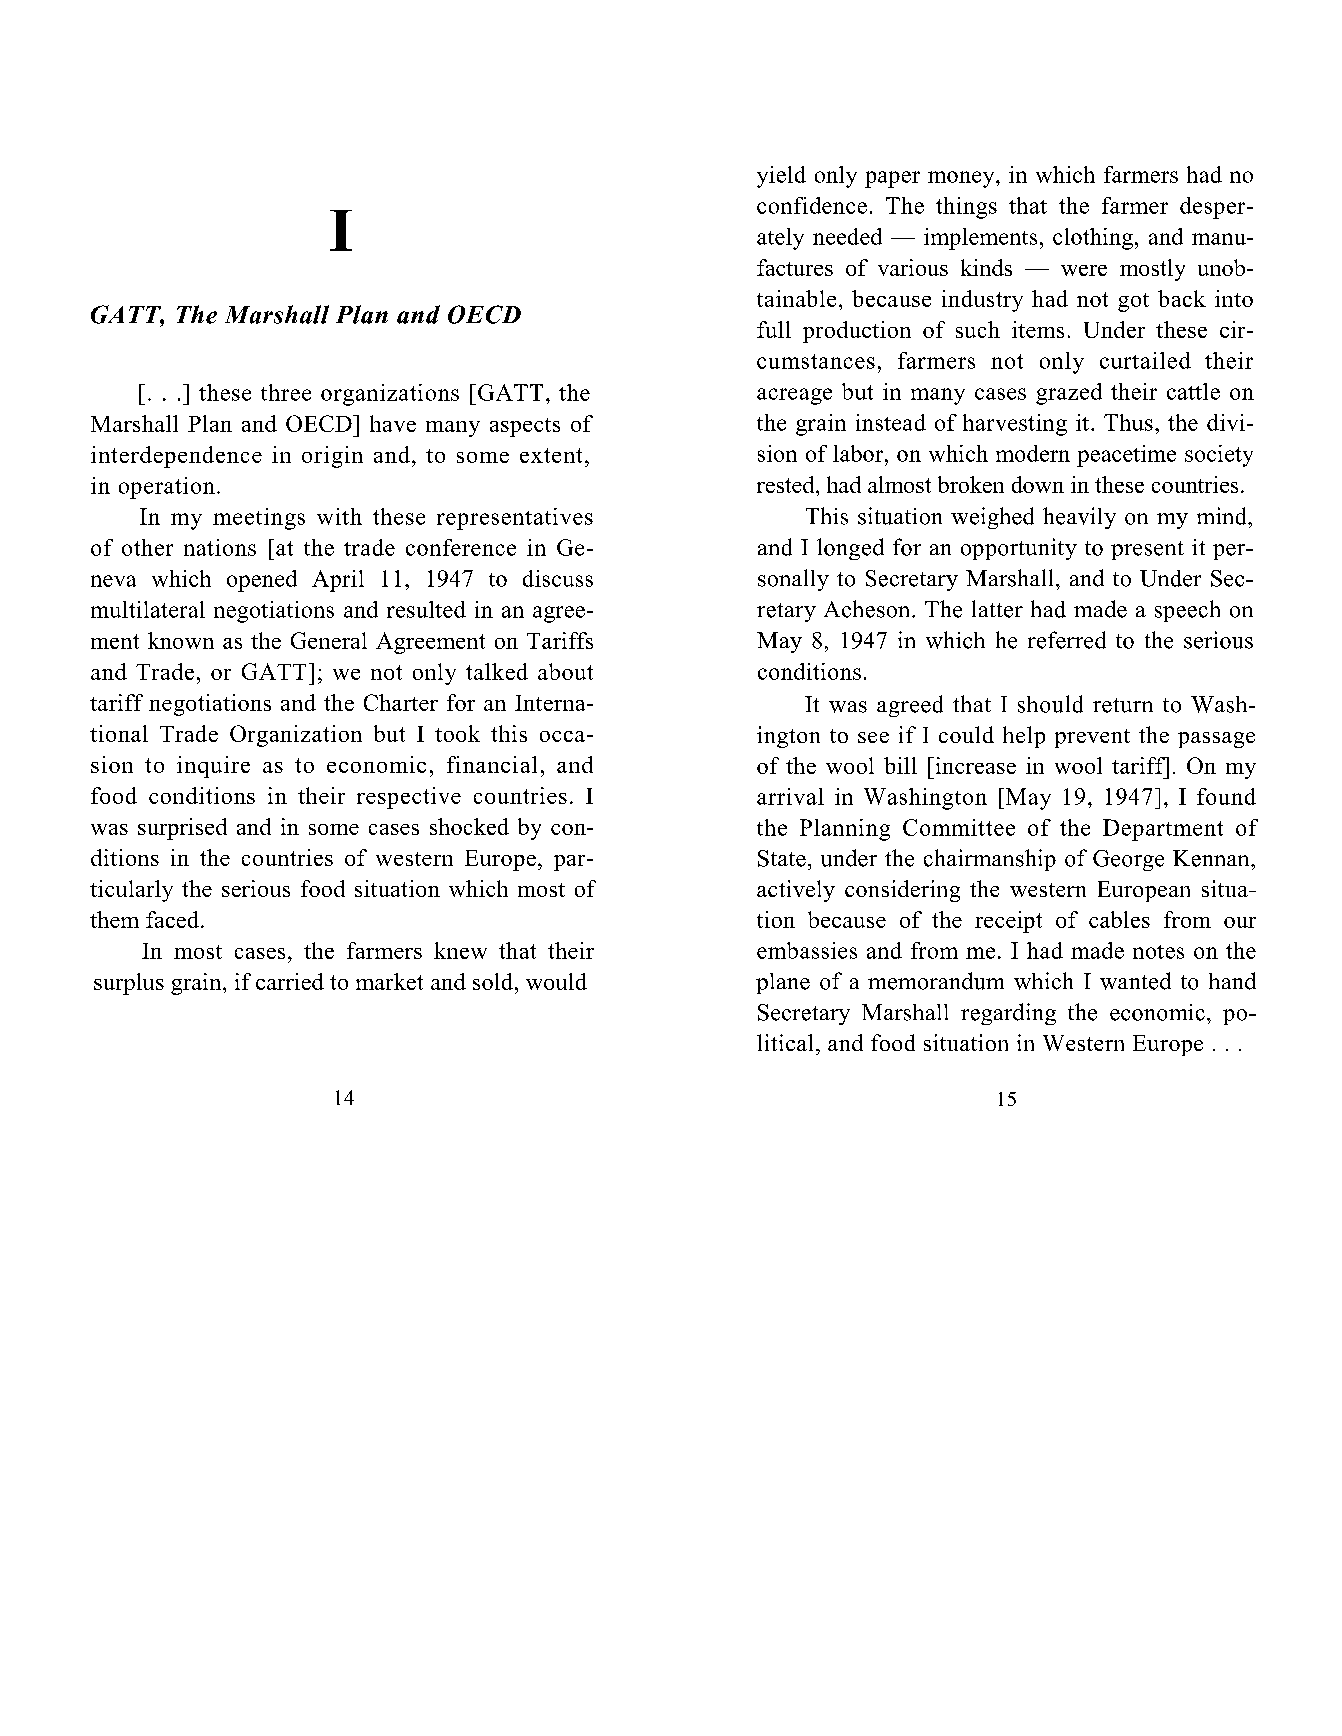 Image resolution: width=1342 pixels, height=1736 pixels. What do you see at coordinates (794, 396) in the screenshot?
I see `acreage` at bounding box center [794, 396].
